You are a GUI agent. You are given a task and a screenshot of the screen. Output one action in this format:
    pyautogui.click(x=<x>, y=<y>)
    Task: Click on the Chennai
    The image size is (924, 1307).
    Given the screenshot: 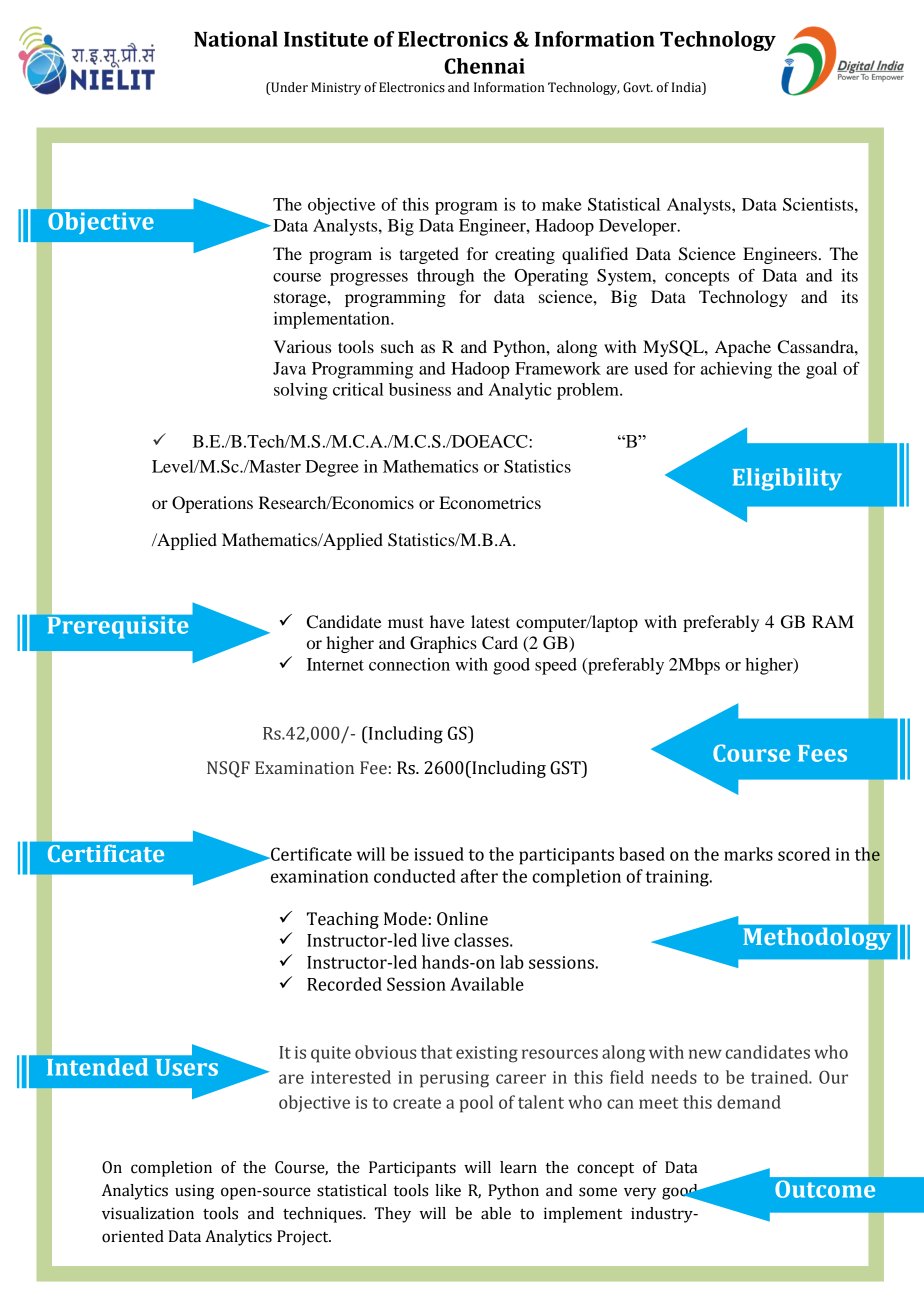 What is the action you would take?
    pyautogui.click(x=484, y=66)
